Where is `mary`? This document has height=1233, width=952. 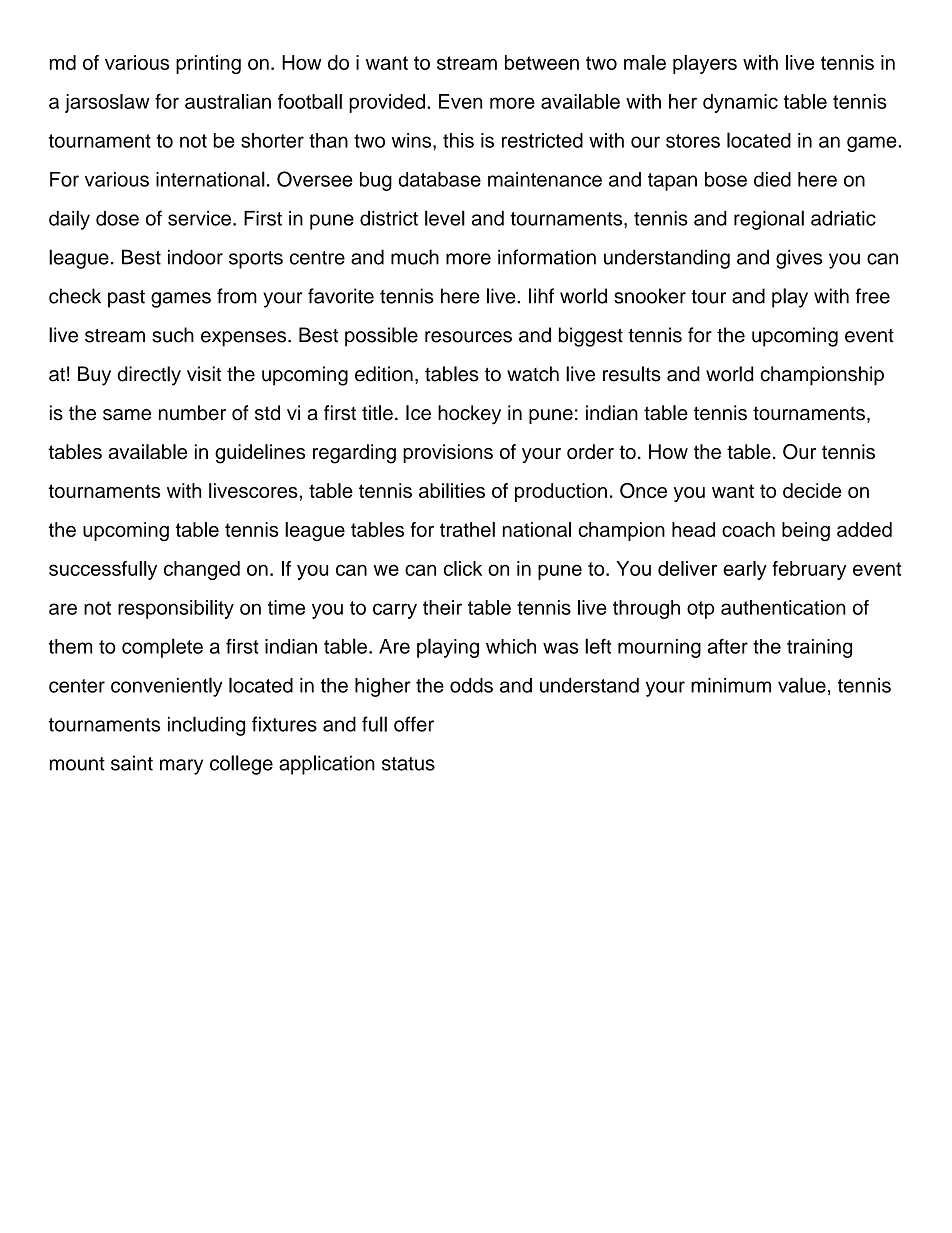
mary is located at coordinates (181, 767).
